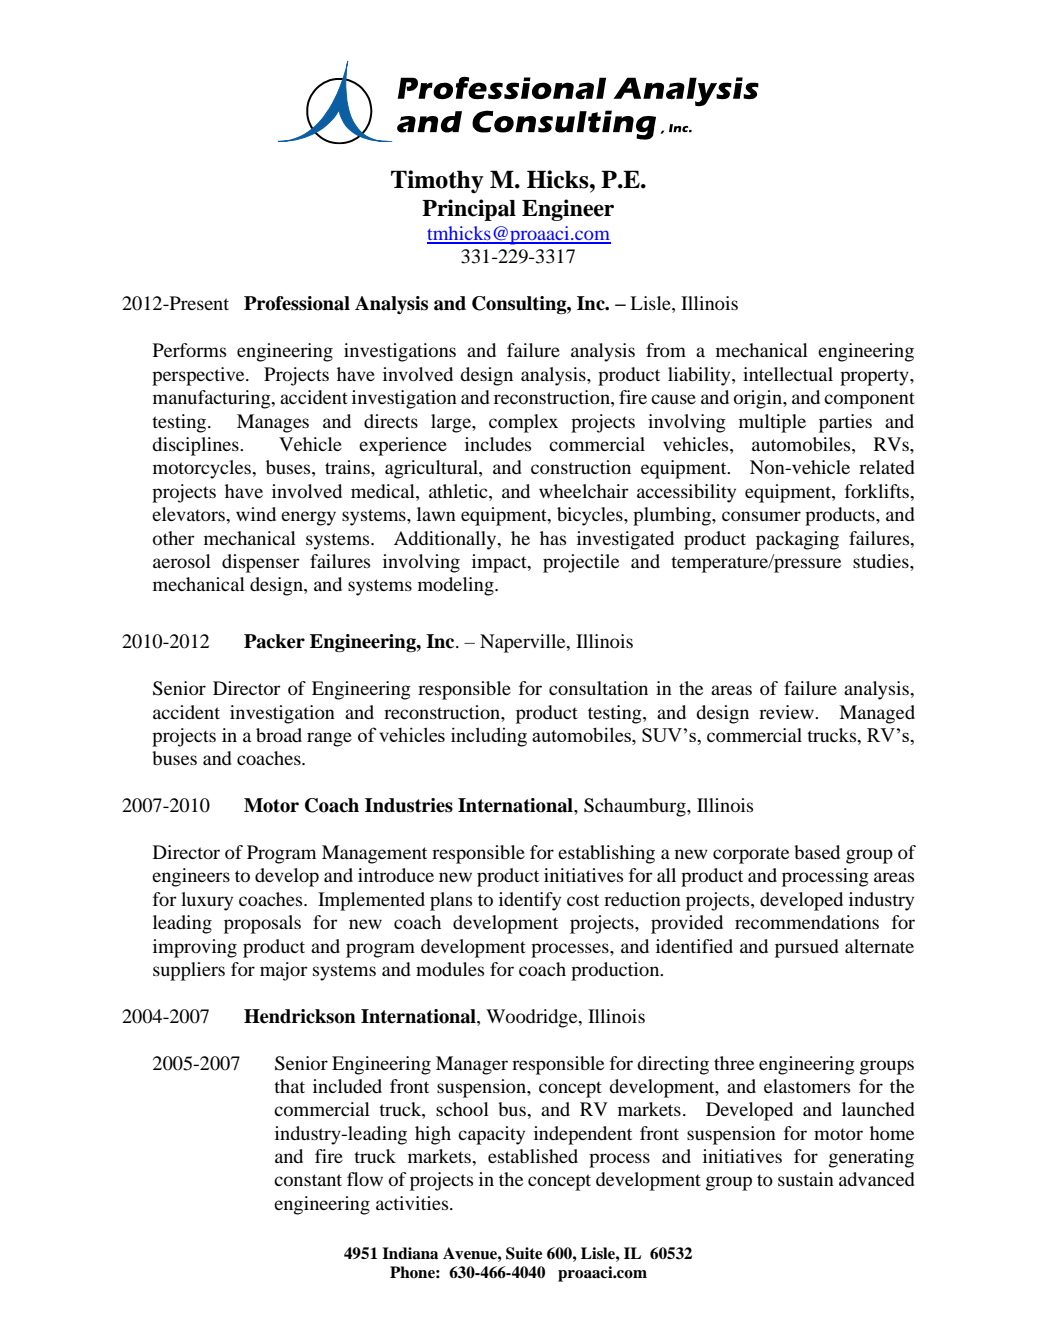 The width and height of the page is (1037, 1343). Describe the element at coordinates (788, 374) in the page. I see `intellectual` at that location.
